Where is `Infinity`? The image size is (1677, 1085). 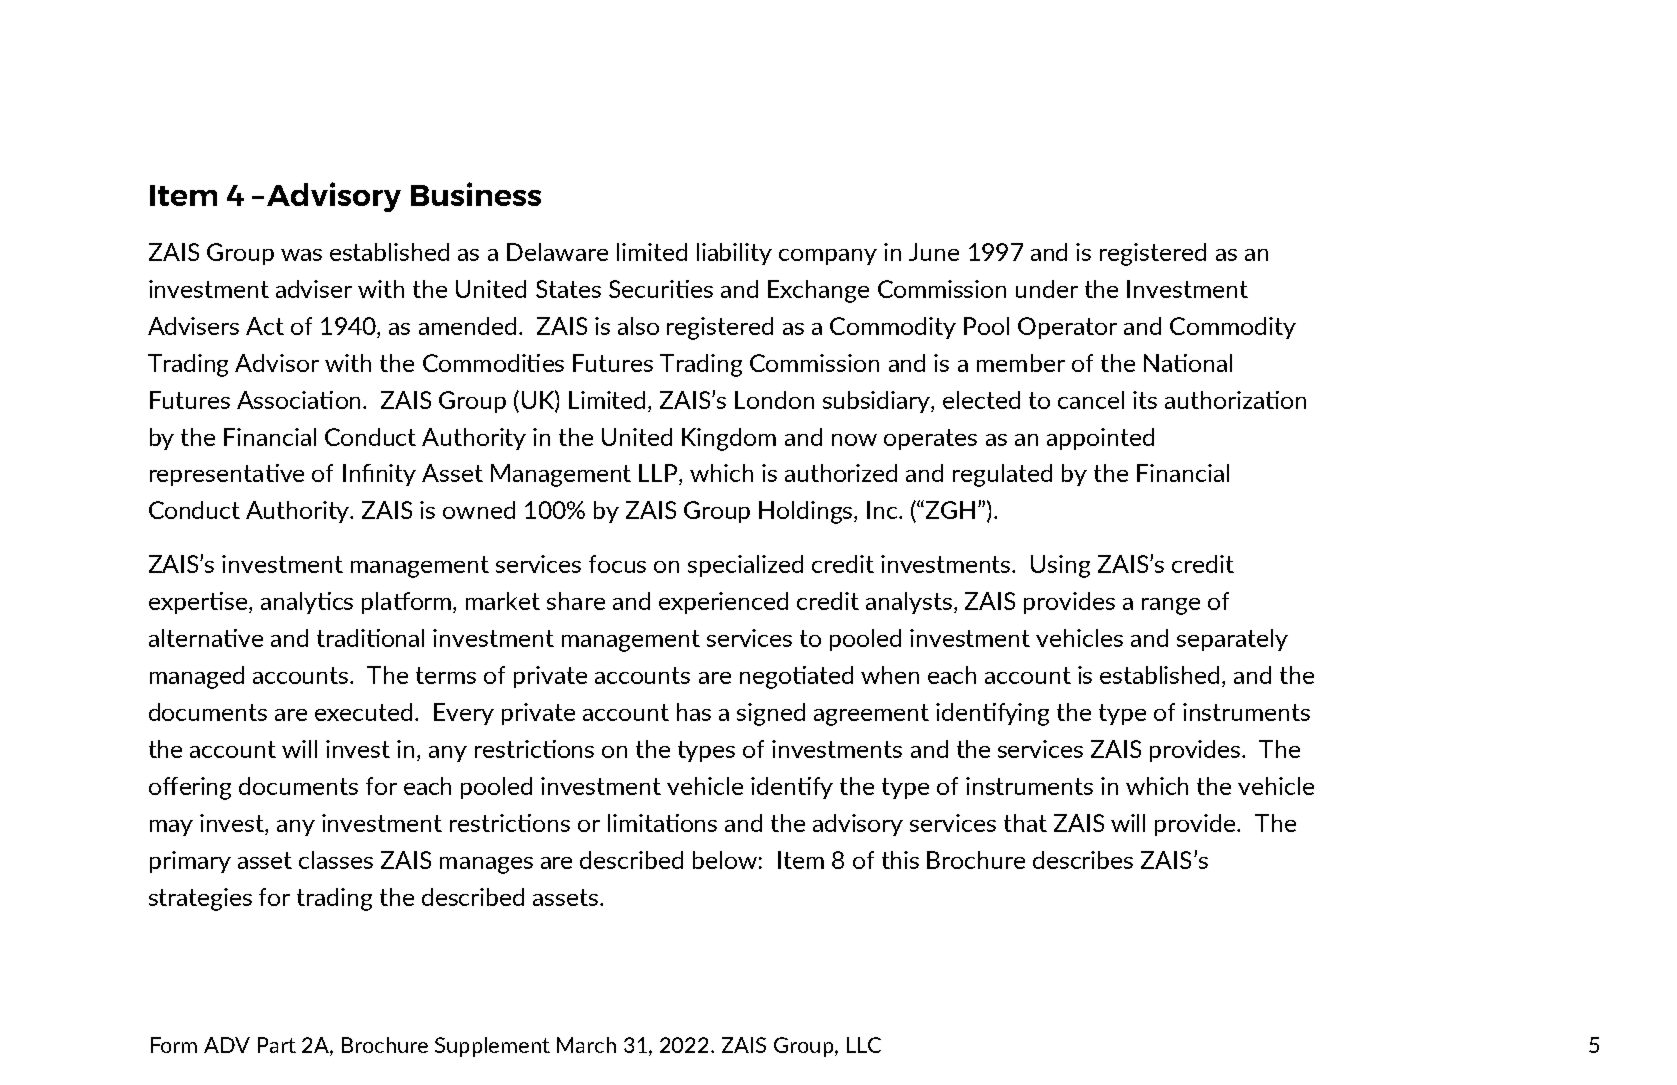
Infinity is located at coordinates (379, 475).
